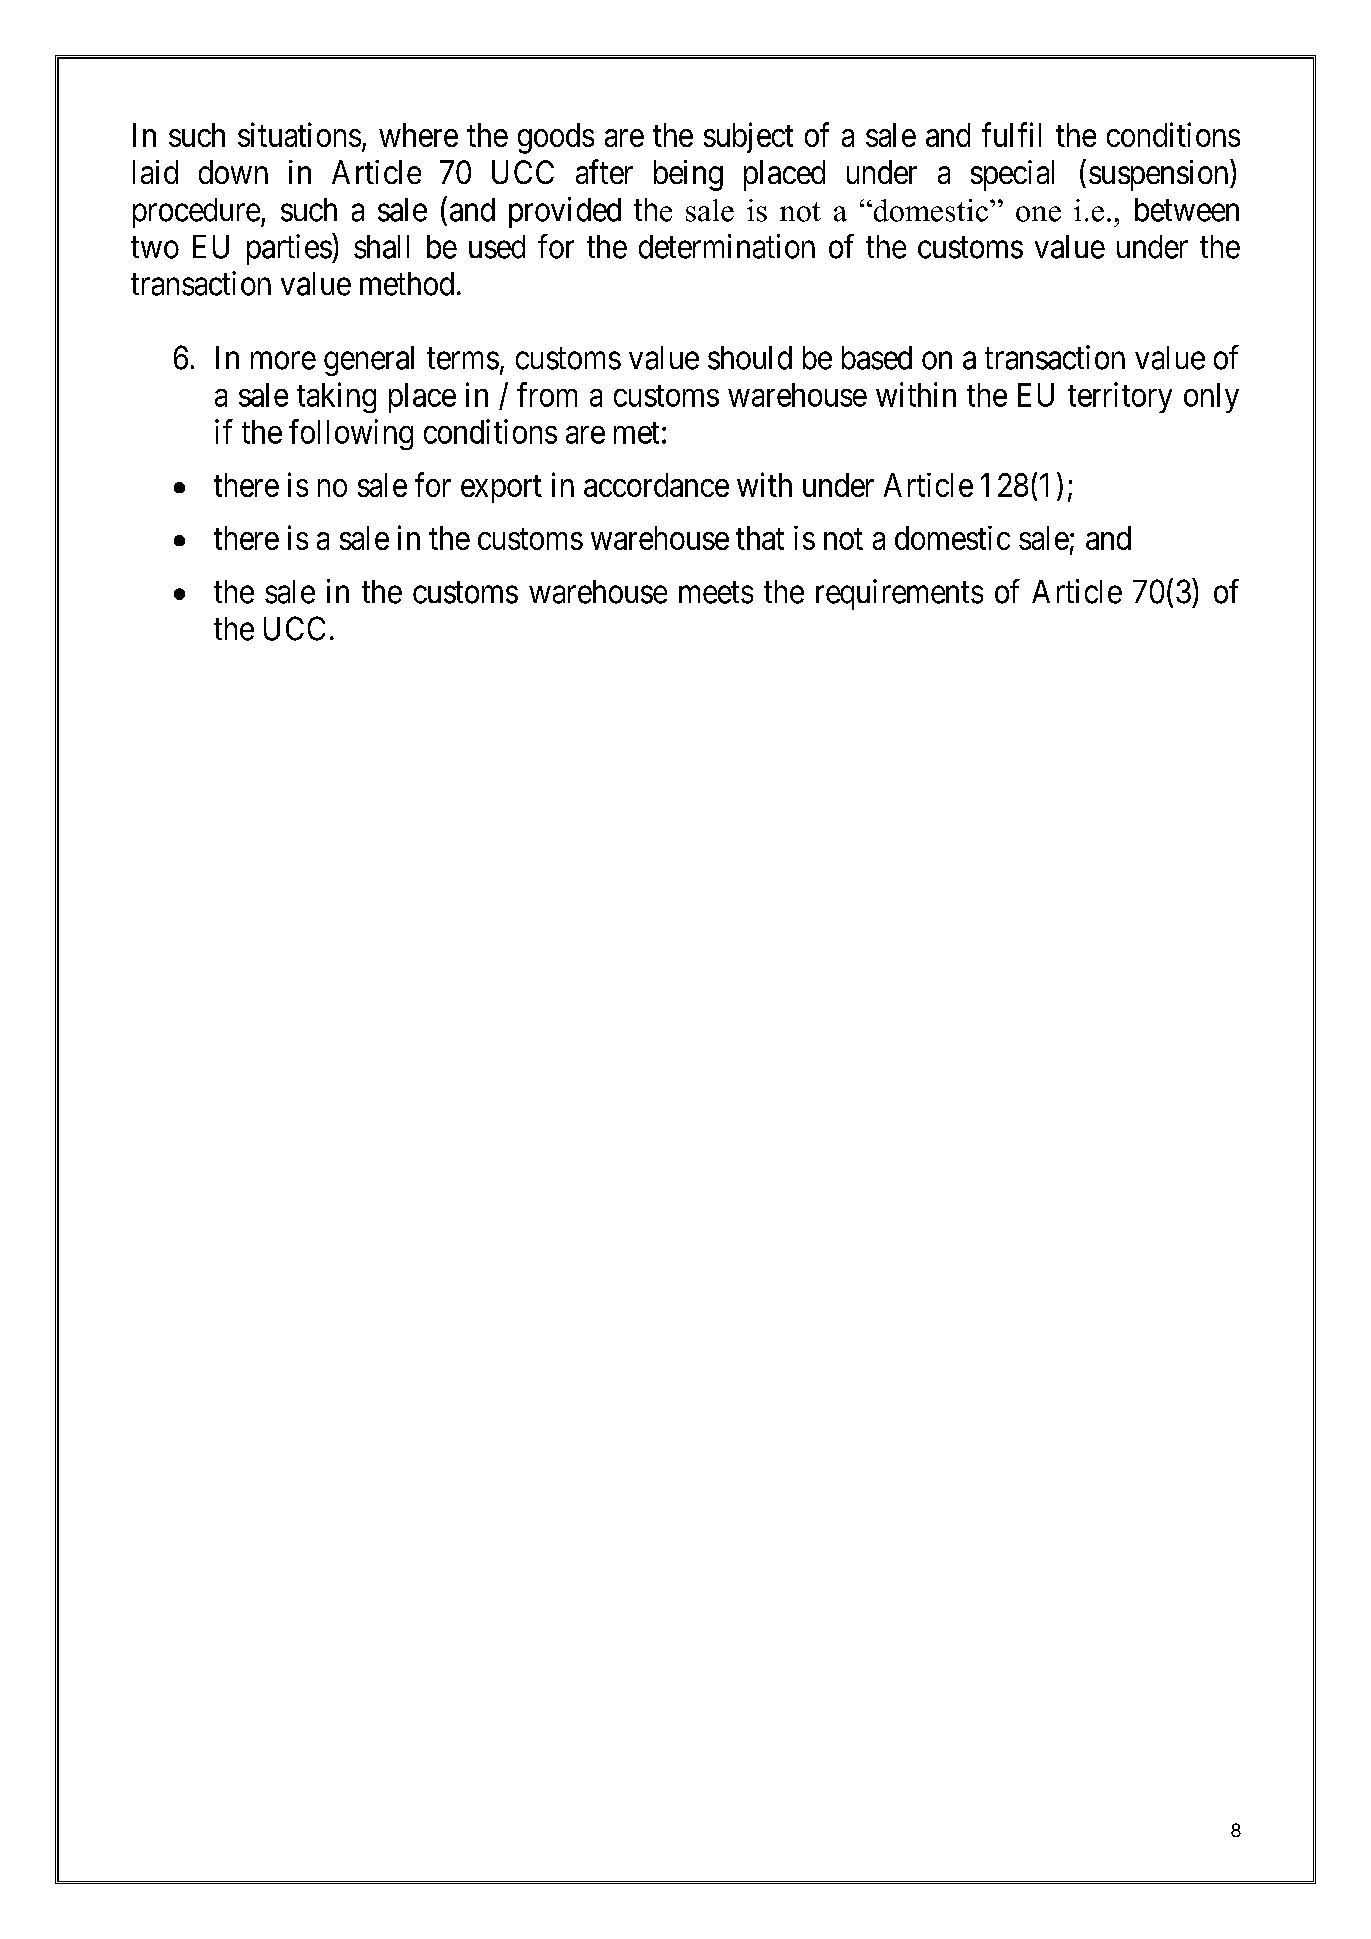 The height and width of the page is (1939, 1371). Describe the element at coordinates (1211, 398) in the page. I see `only` at that location.
